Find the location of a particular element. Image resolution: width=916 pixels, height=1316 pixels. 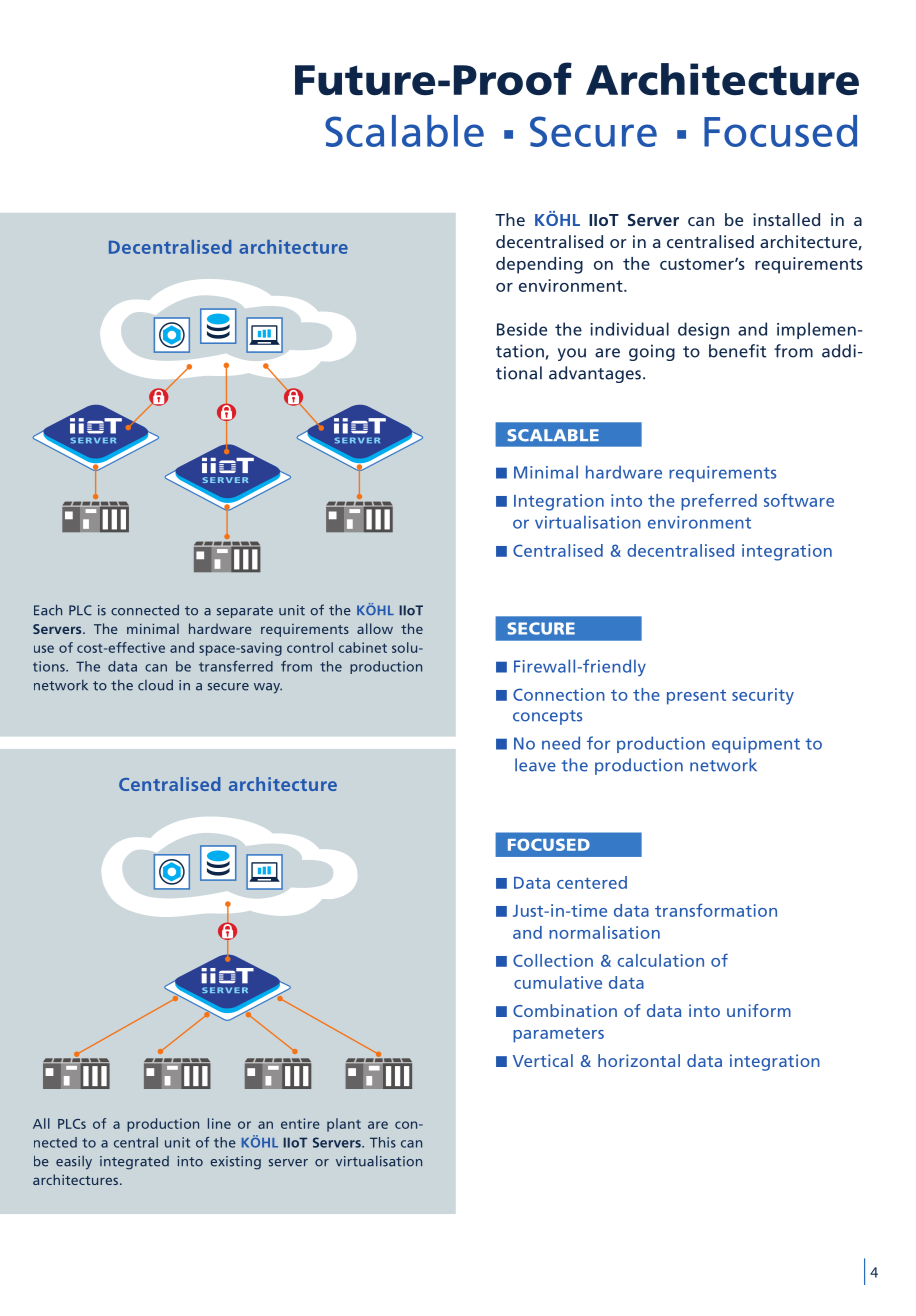

preferred is located at coordinates (719, 502).
